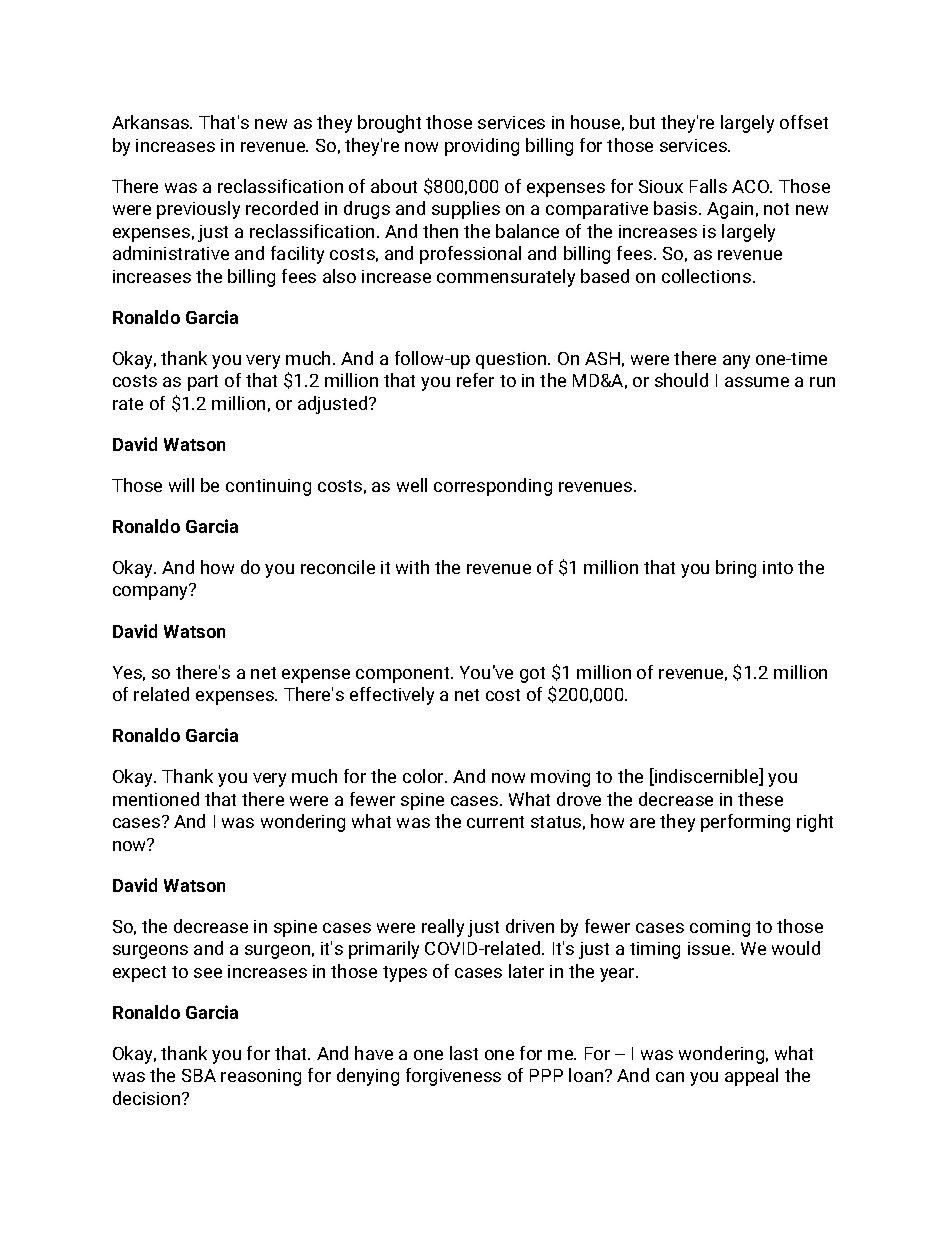 The height and width of the page is (1233, 952). I want to click on coming, so click(720, 928).
